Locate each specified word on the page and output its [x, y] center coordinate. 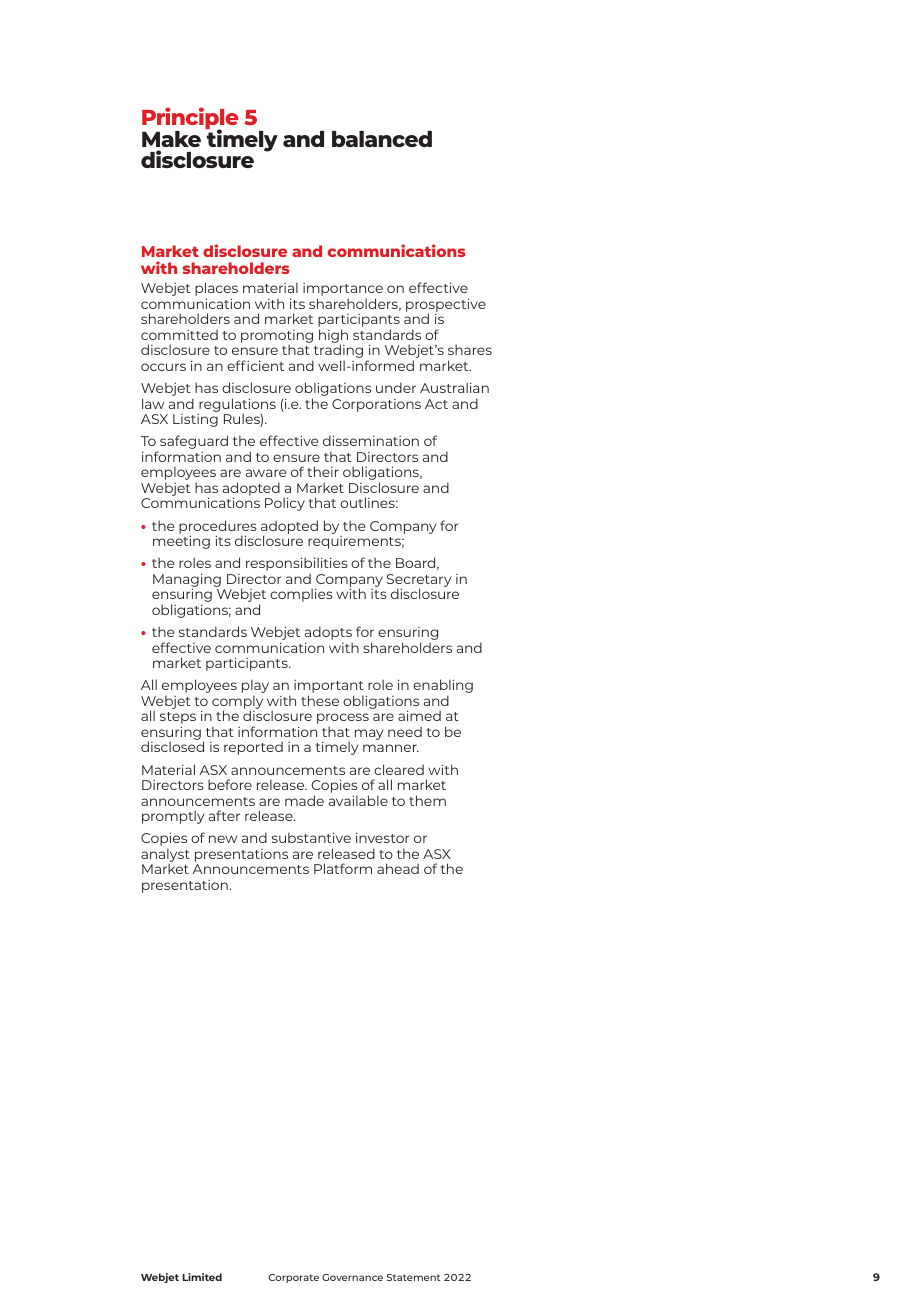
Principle [190, 119]
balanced [382, 139]
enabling [443, 687]
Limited [202, 1277]
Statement [414, 1277]
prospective [446, 306]
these [320, 700]
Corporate [293, 1278]
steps [178, 719]
